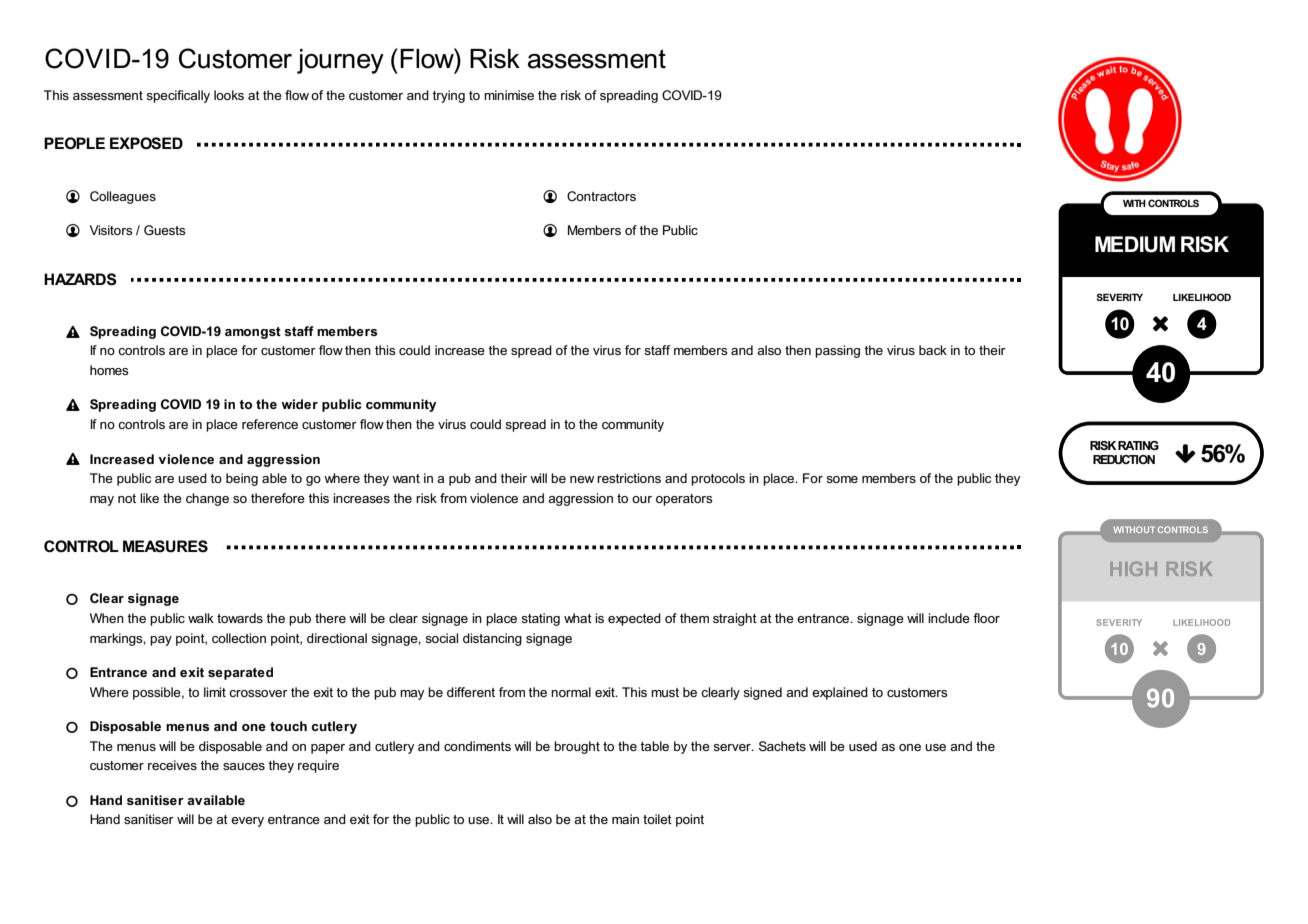  I want to click on reference, so click(270, 424).
